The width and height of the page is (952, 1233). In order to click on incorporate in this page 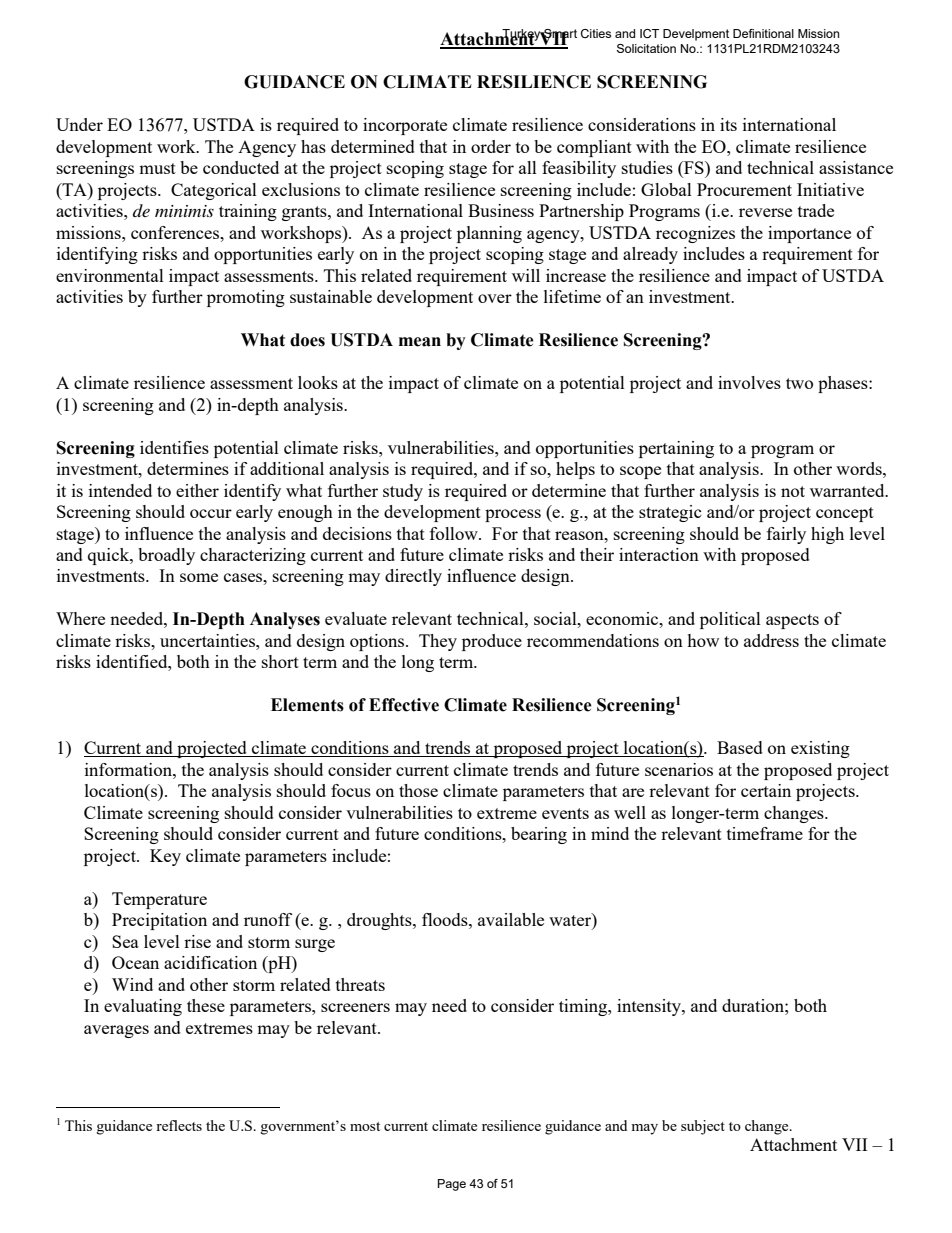, I will do `click(405, 126)`.
